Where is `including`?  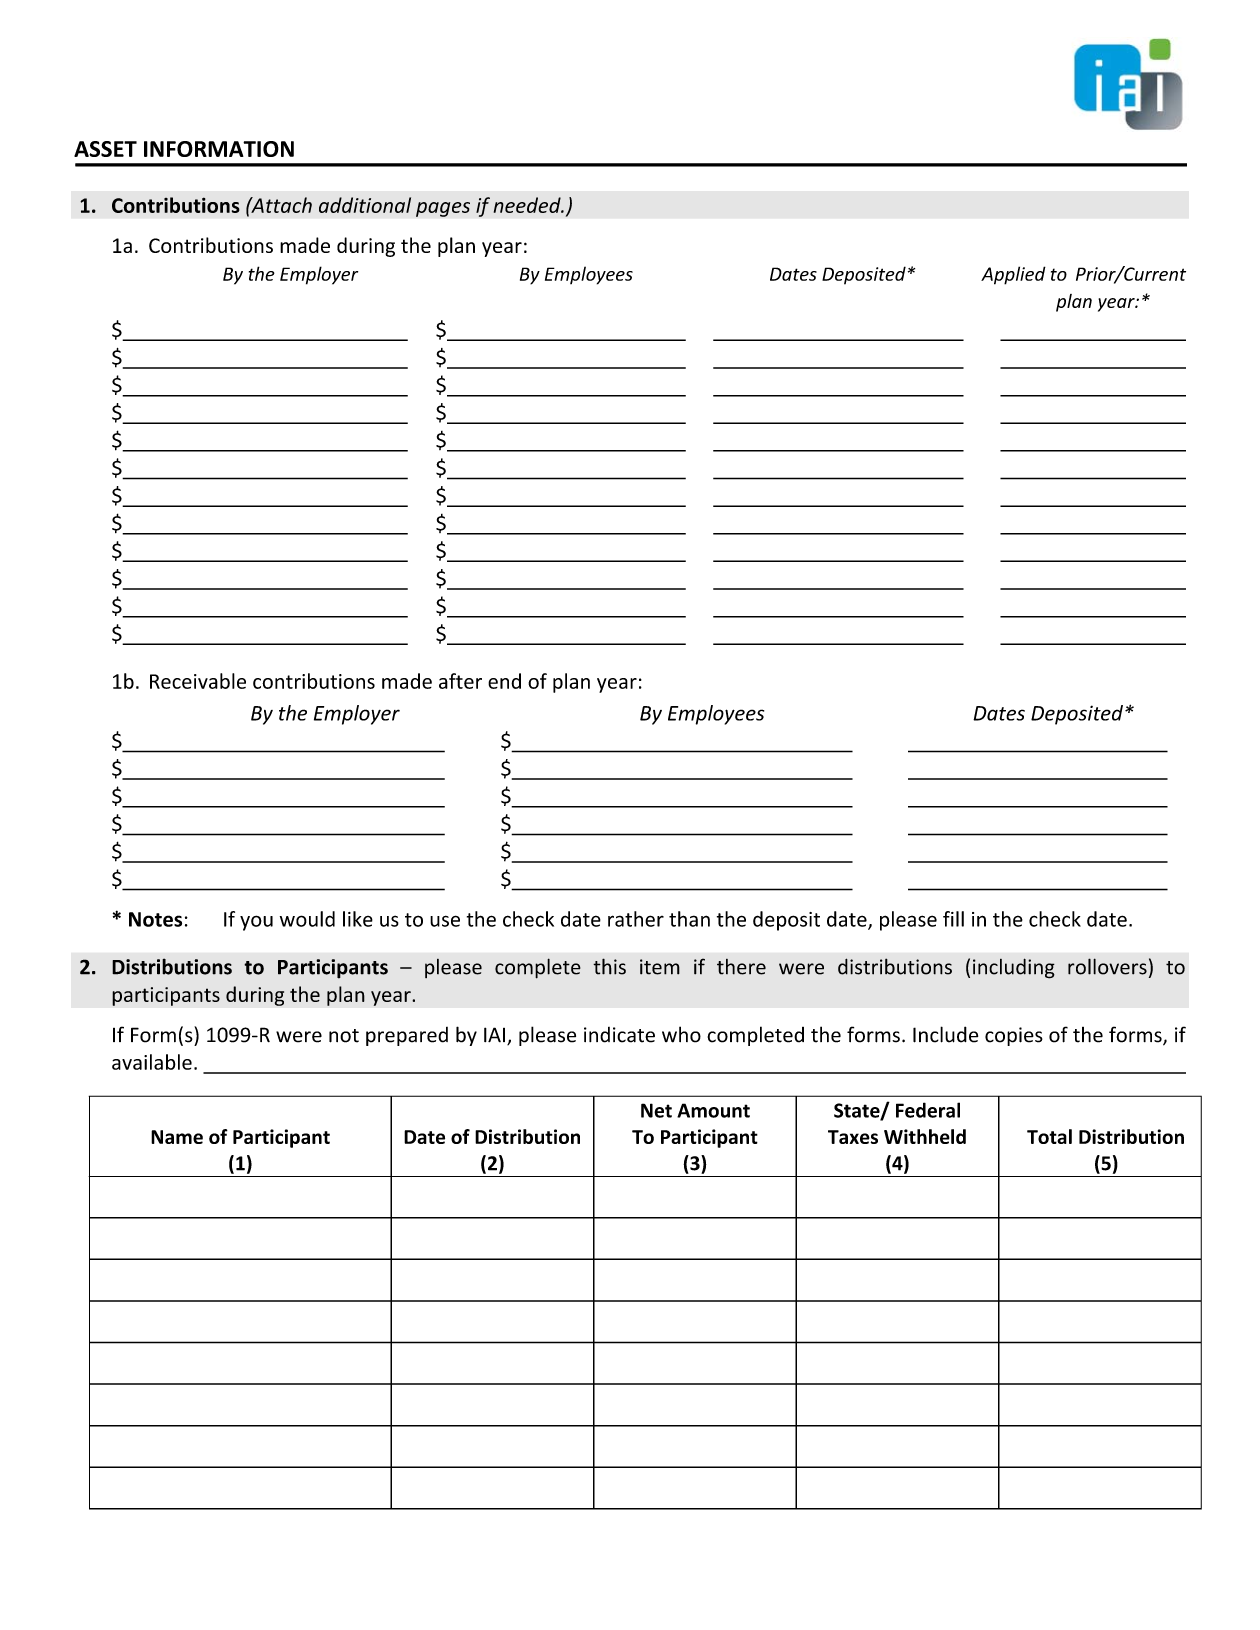 including is located at coordinates (1014, 968).
